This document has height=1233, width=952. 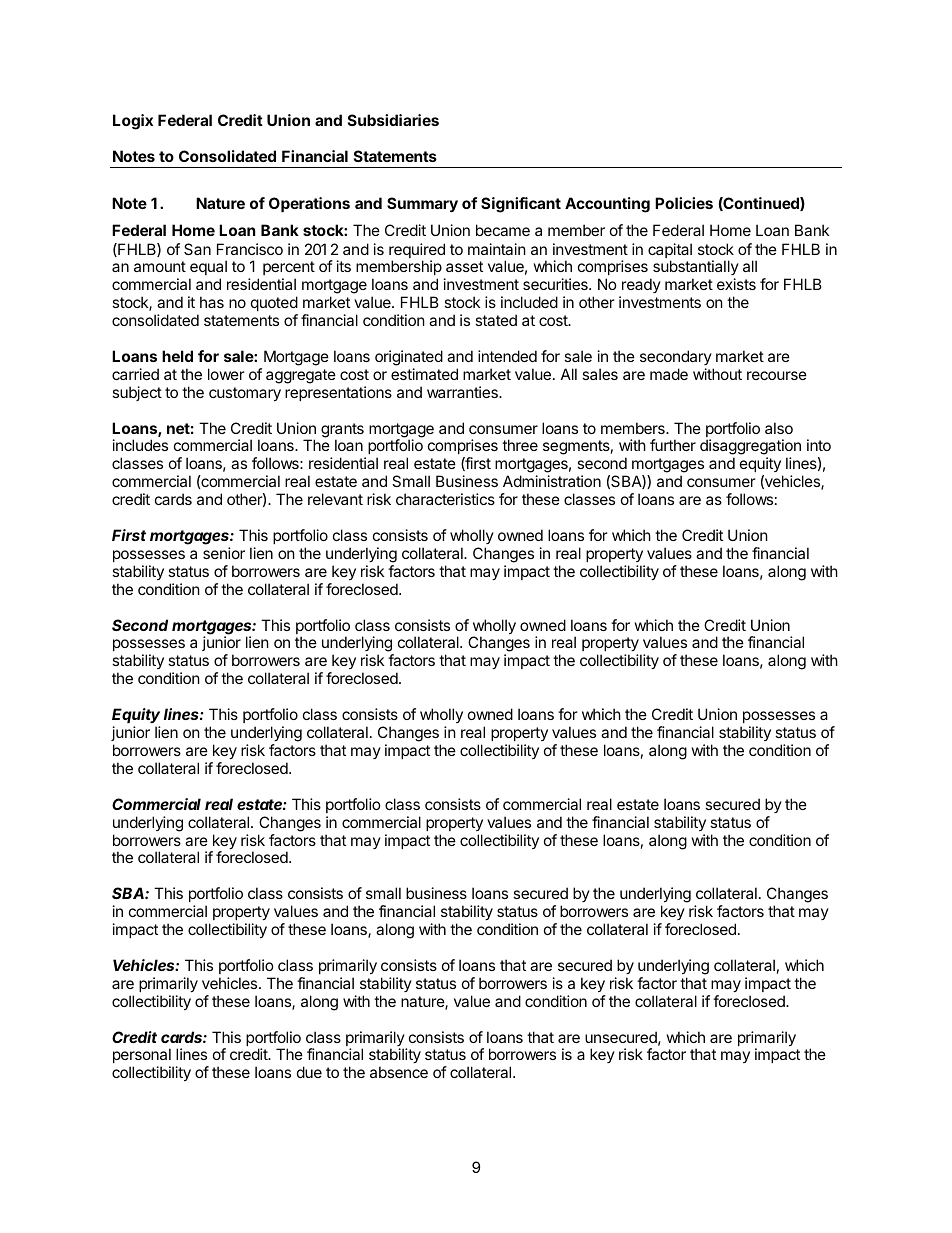 I want to click on Subsidiaries, so click(x=393, y=120).
